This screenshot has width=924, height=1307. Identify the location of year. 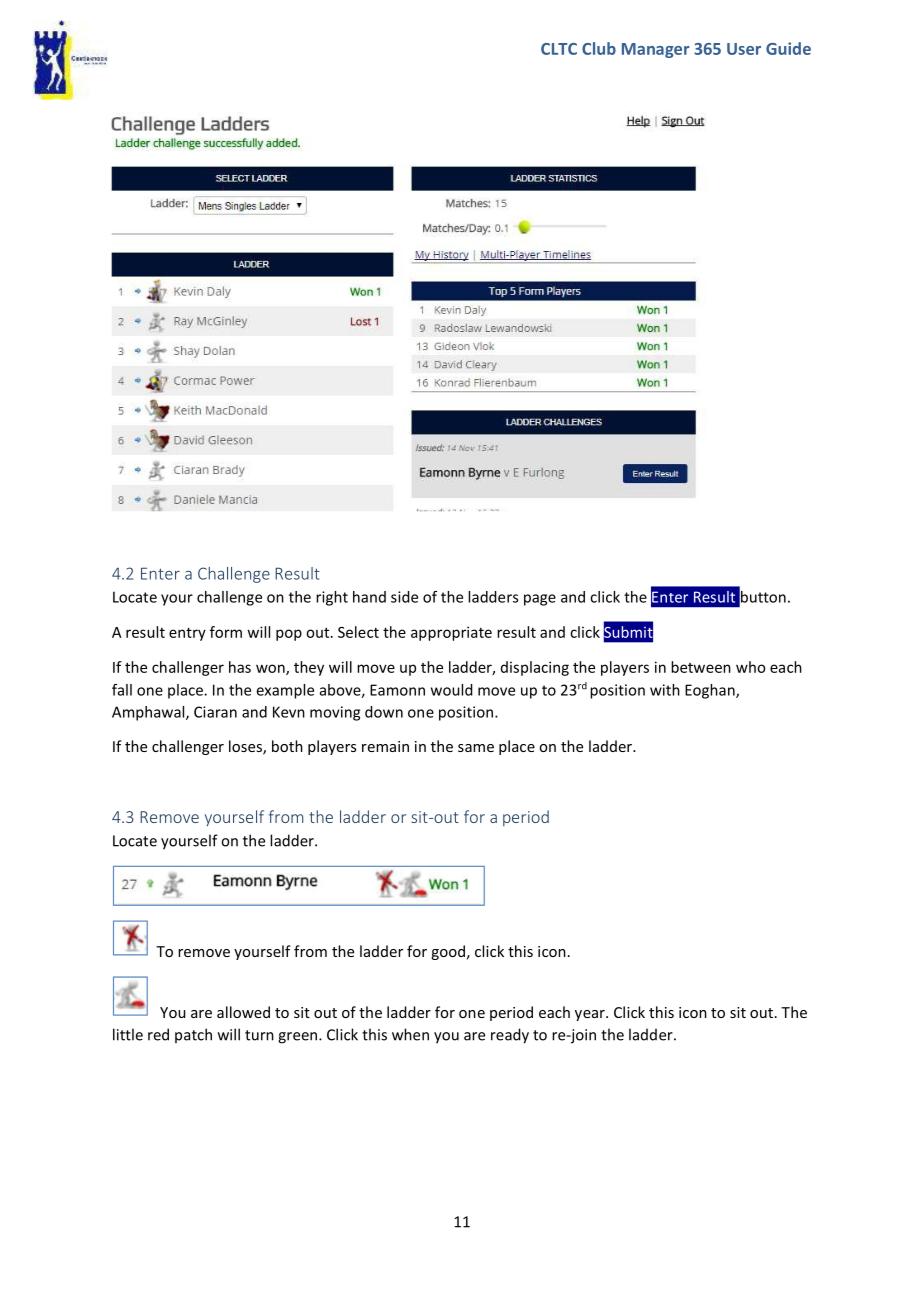
(591, 1015).
